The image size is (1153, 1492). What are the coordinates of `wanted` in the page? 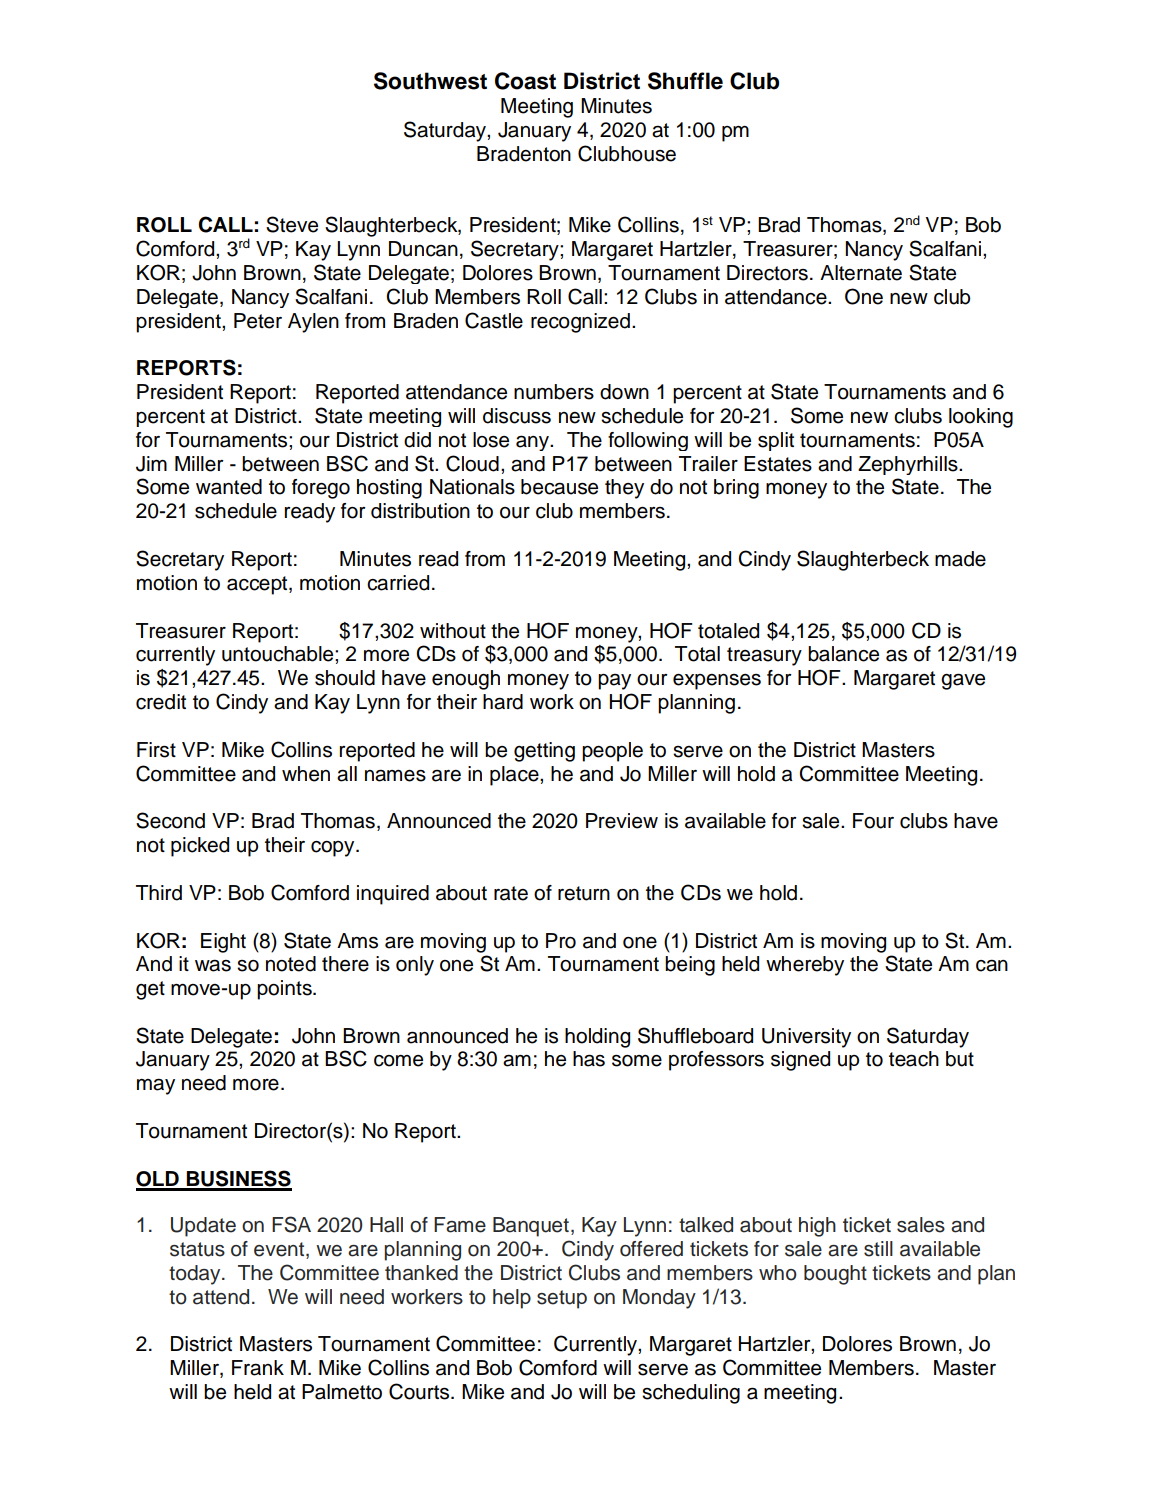 It's located at (229, 487).
